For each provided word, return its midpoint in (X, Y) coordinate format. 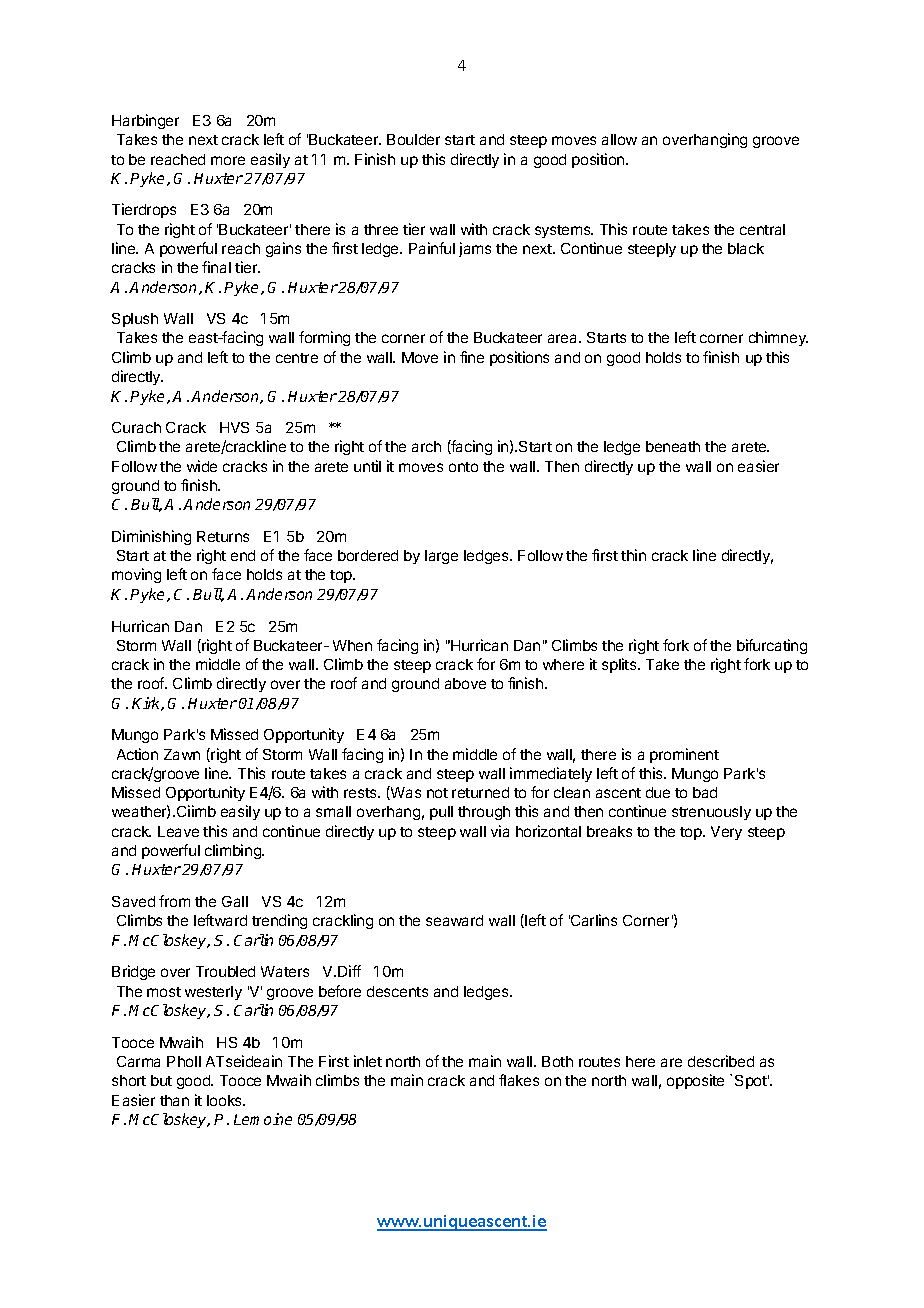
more (228, 160)
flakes (519, 1080)
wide (202, 466)
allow (619, 139)
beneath (673, 446)
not (437, 793)
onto (463, 467)
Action (137, 754)
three (381, 229)
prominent (684, 755)
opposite (695, 1081)
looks (226, 1100)
